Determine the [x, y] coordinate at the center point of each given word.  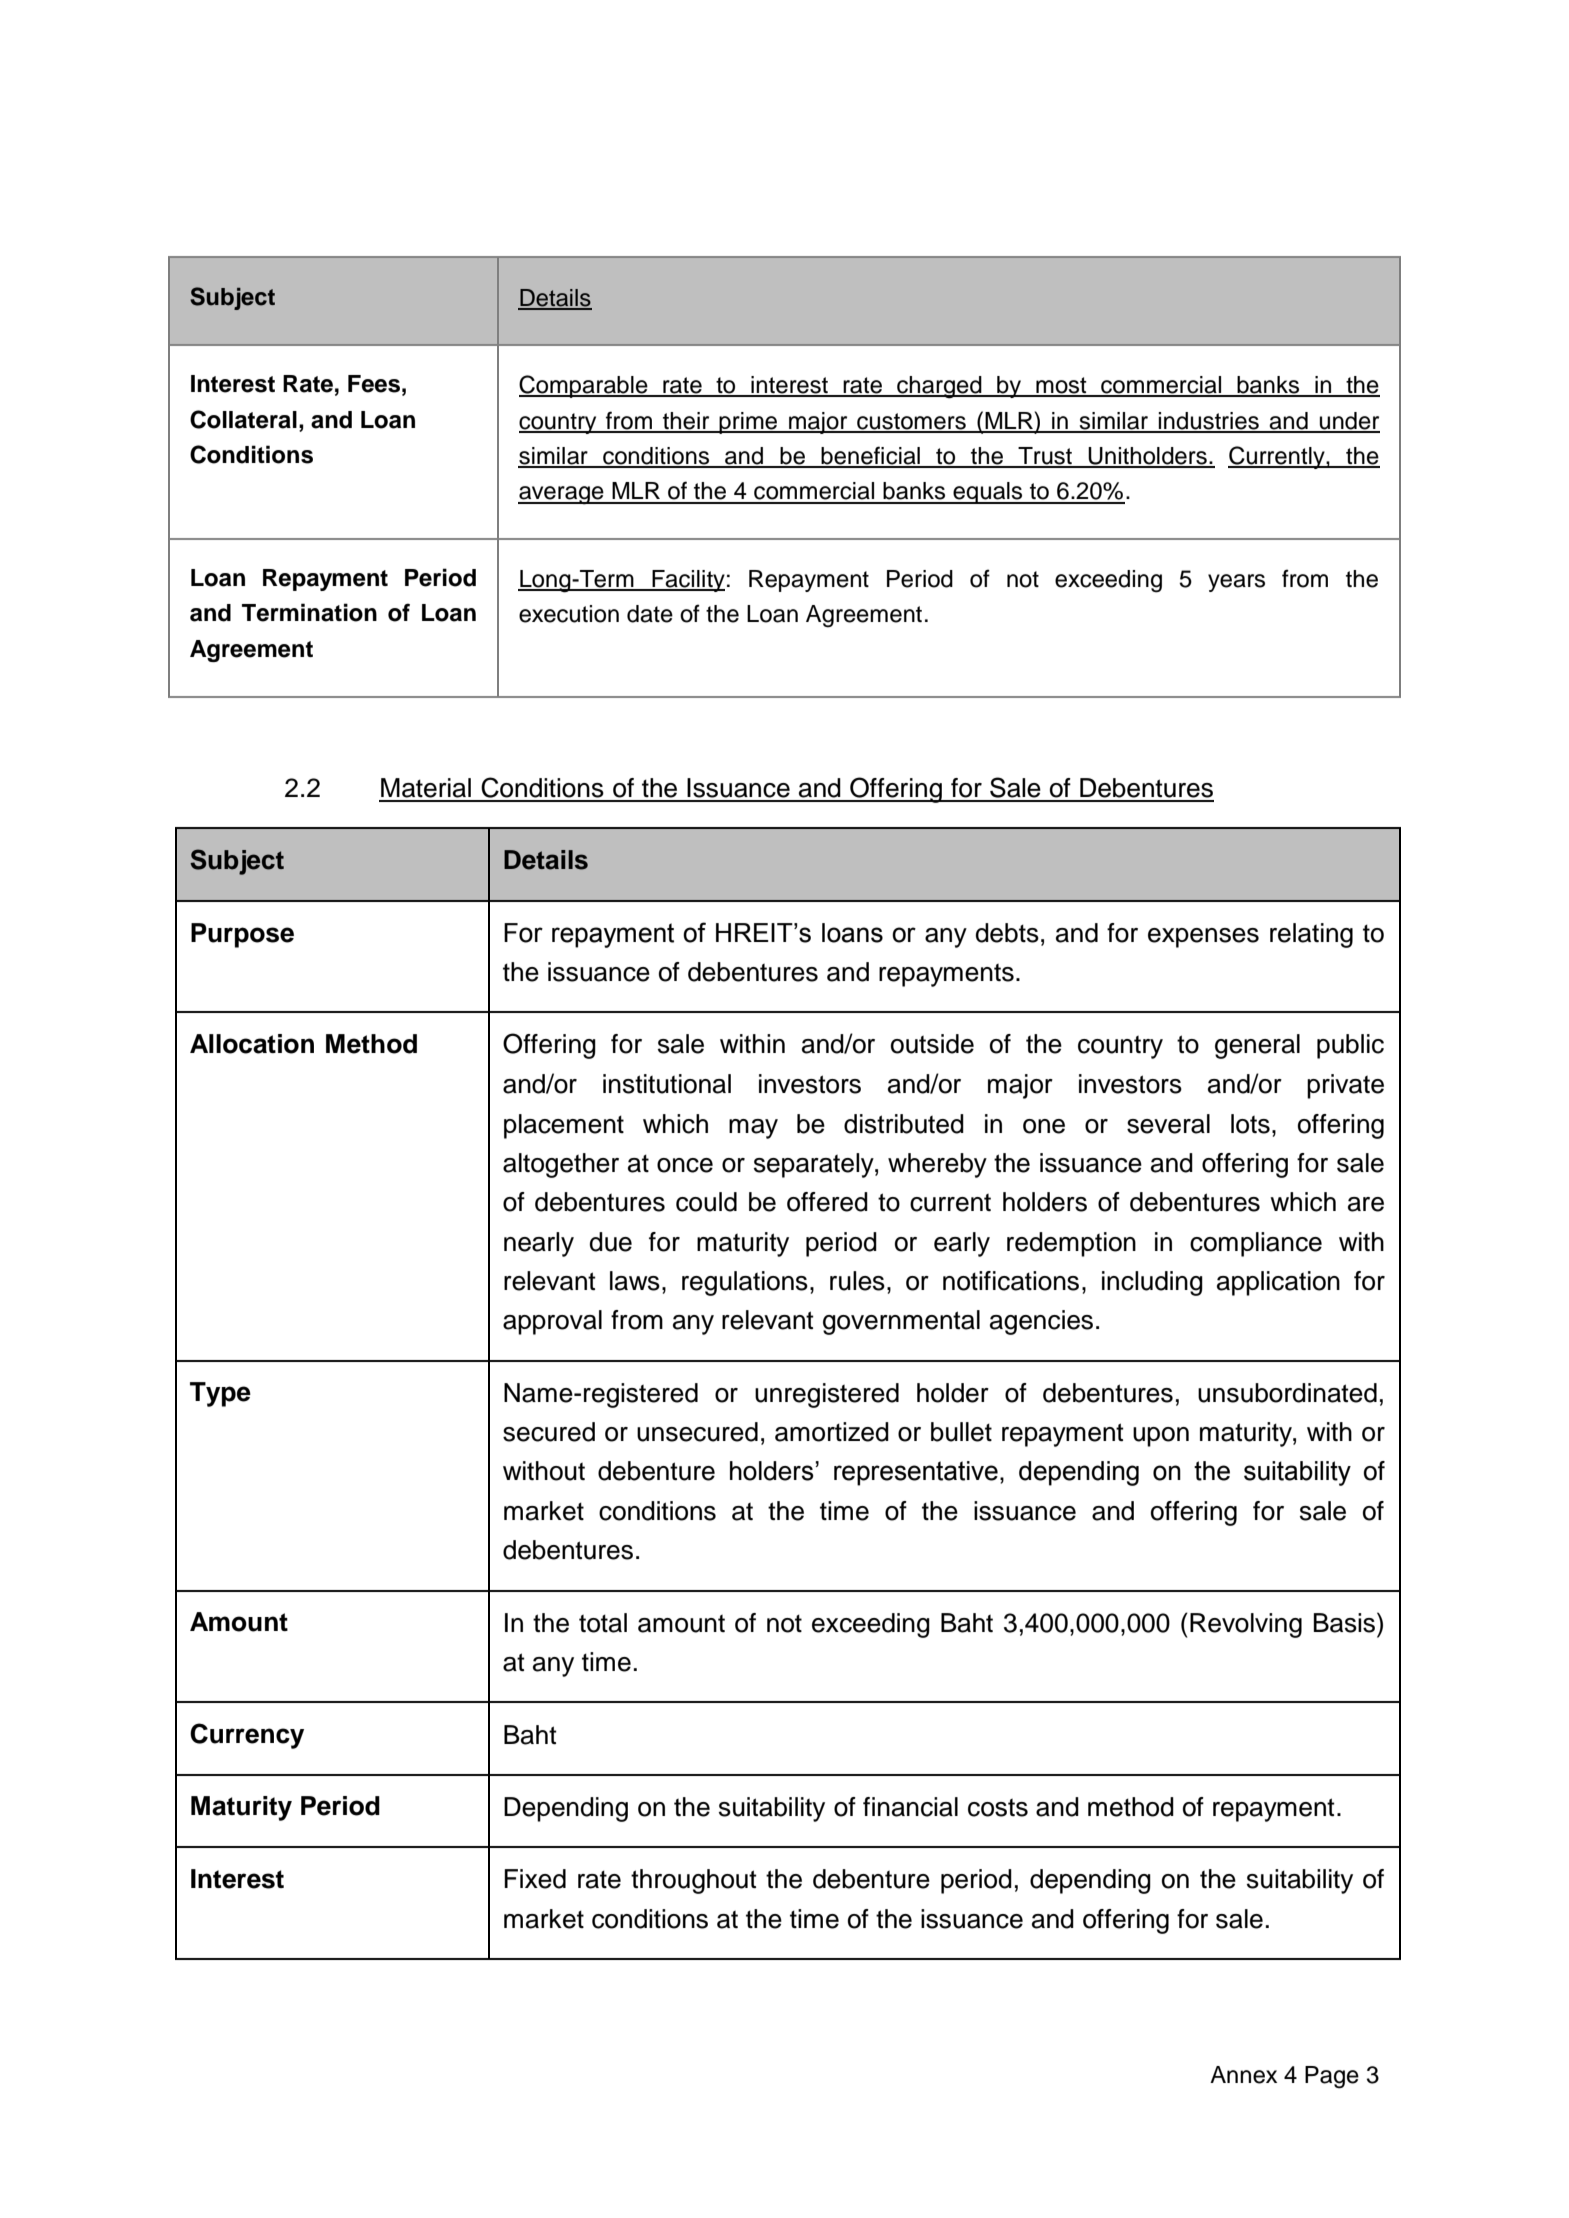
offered [827, 1202]
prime [748, 423]
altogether [561, 1165]
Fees [374, 384]
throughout [694, 1881]
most [1061, 386]
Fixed [535, 1879]
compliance [1256, 1244]
